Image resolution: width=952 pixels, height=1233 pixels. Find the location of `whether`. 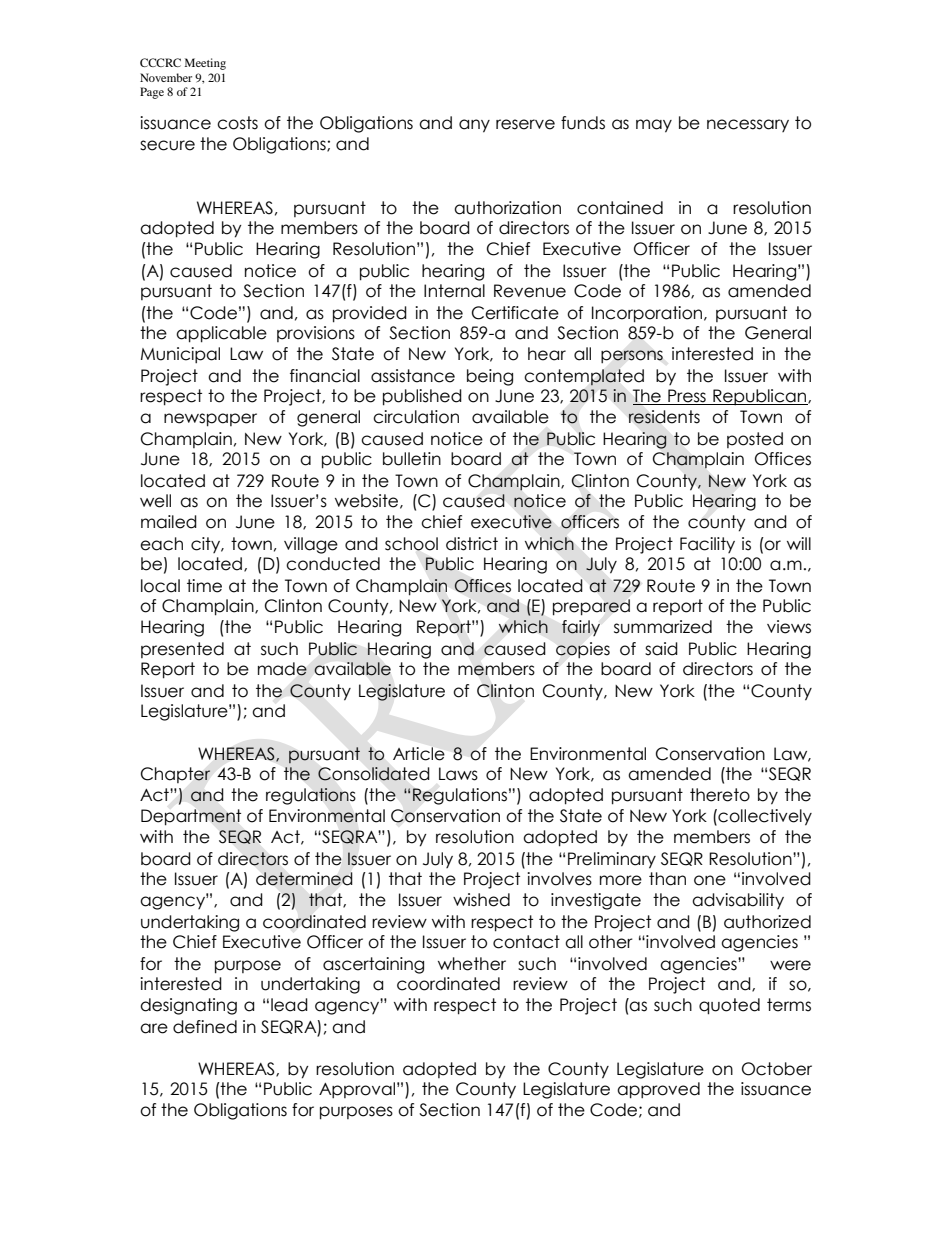

whether is located at coordinates (472, 964).
